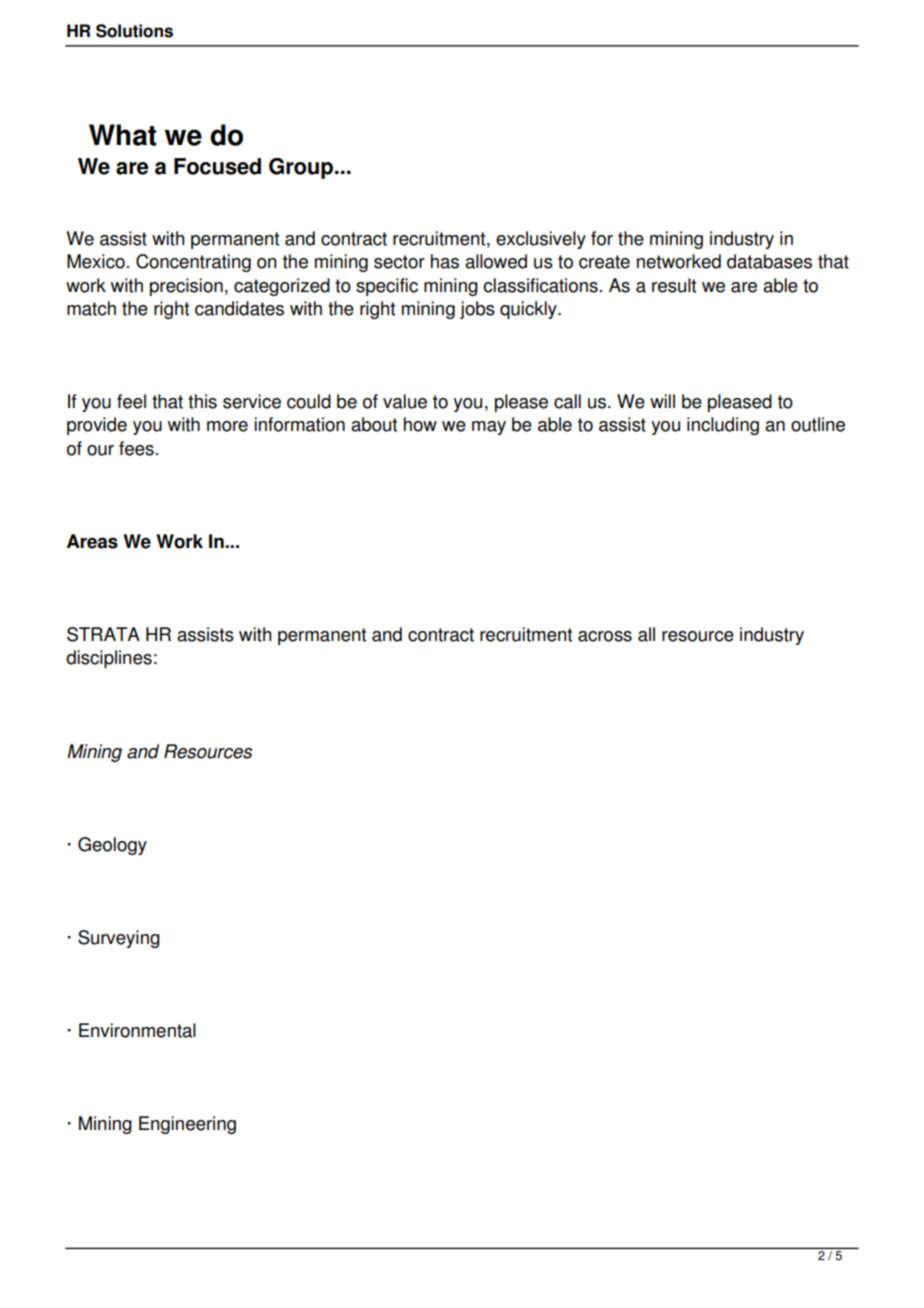  Describe the element at coordinates (301, 168) in the screenshot. I see `Group` at that location.
